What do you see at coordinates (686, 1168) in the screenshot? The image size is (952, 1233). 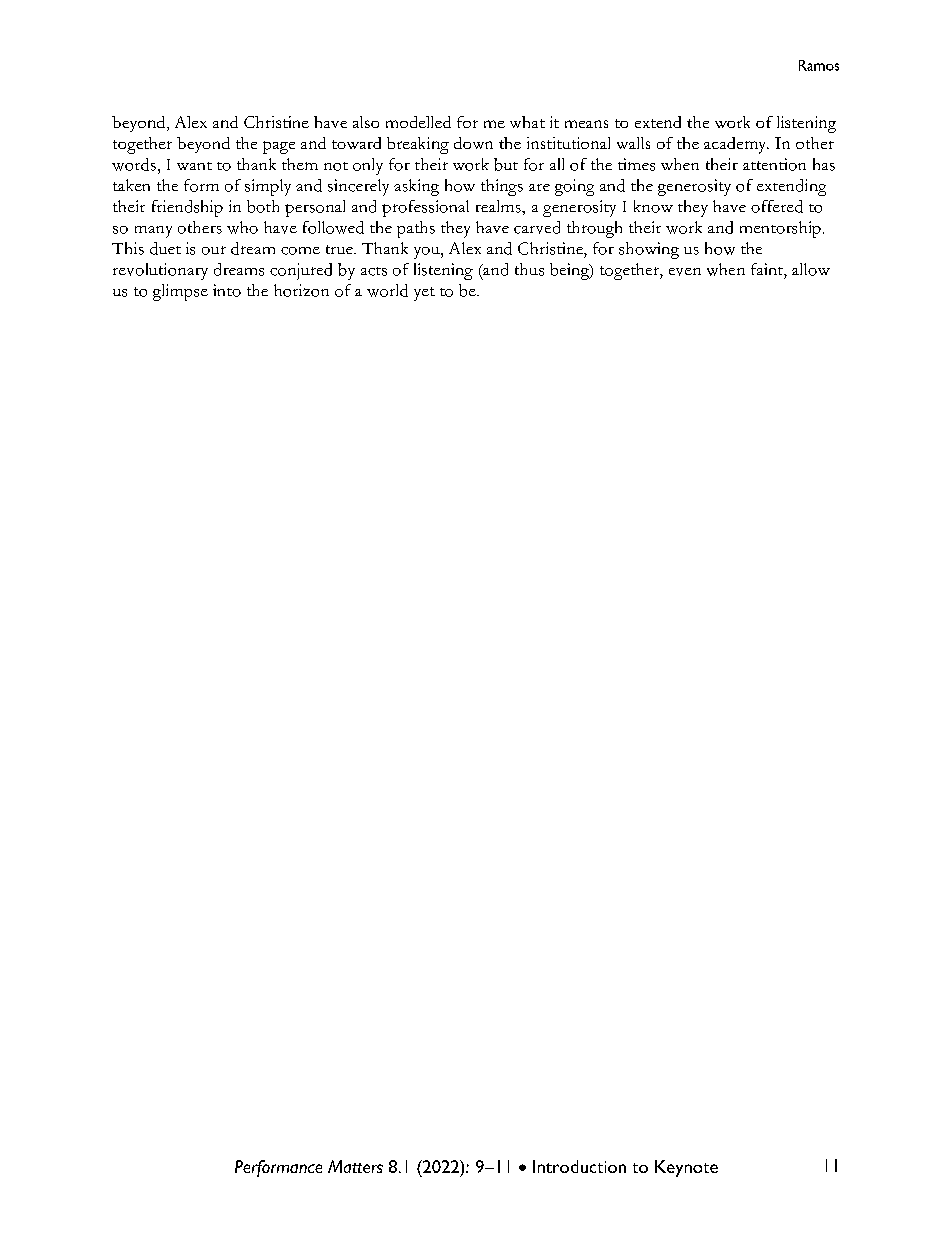 I see `Keynote` at bounding box center [686, 1168].
